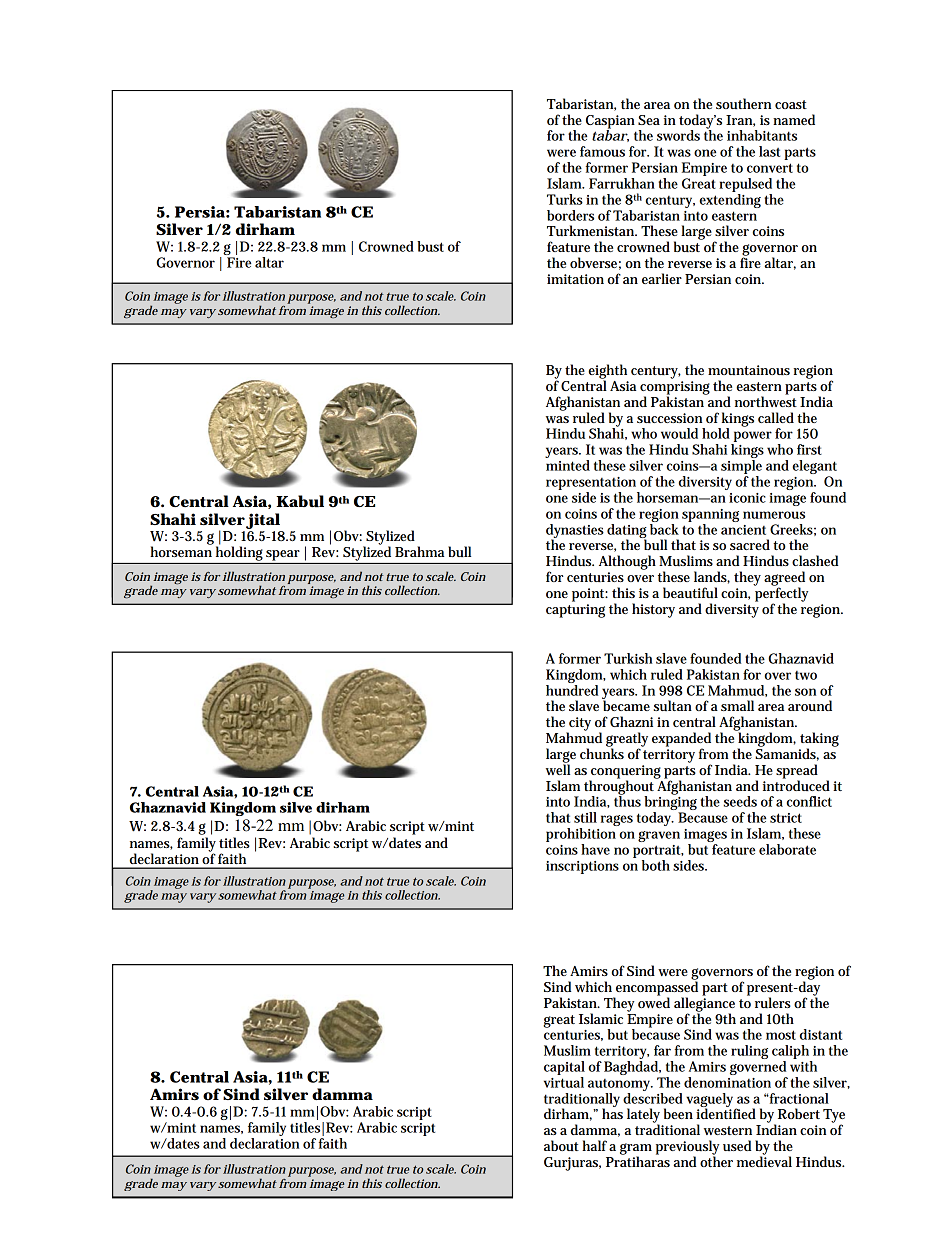 This document has width=952, height=1233. Describe the element at coordinates (602, 151) in the document. I see `famous` at that location.
